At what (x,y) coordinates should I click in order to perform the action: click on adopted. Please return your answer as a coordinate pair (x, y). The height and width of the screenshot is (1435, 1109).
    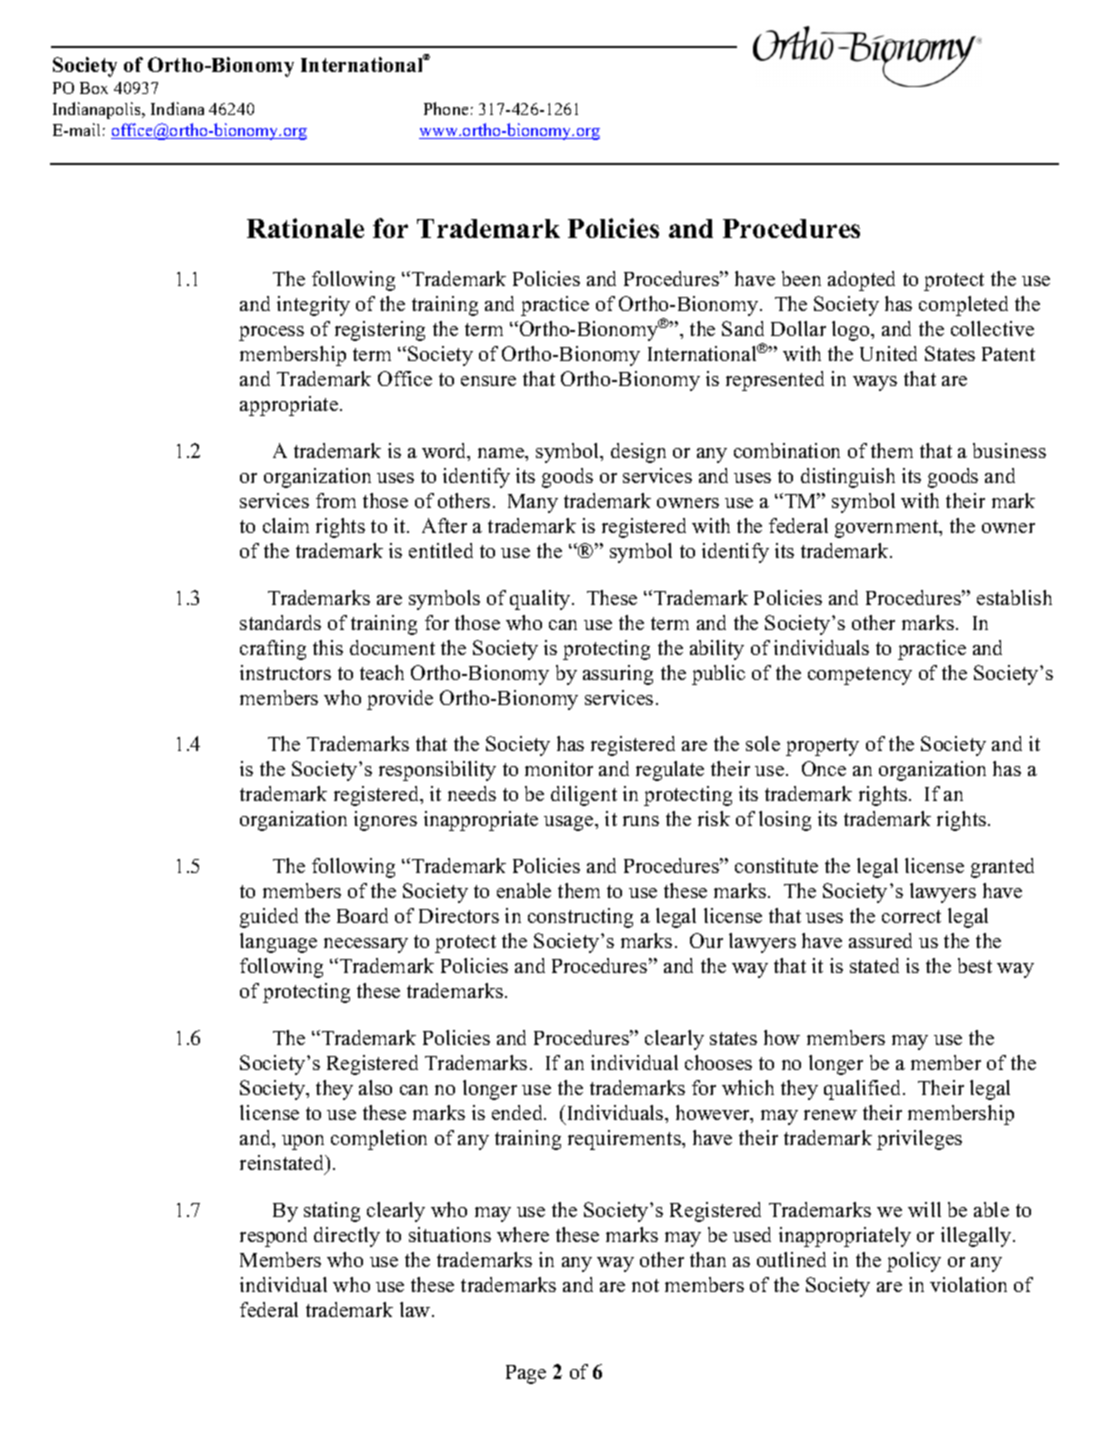
    Looking at the image, I should click on (861, 281).
